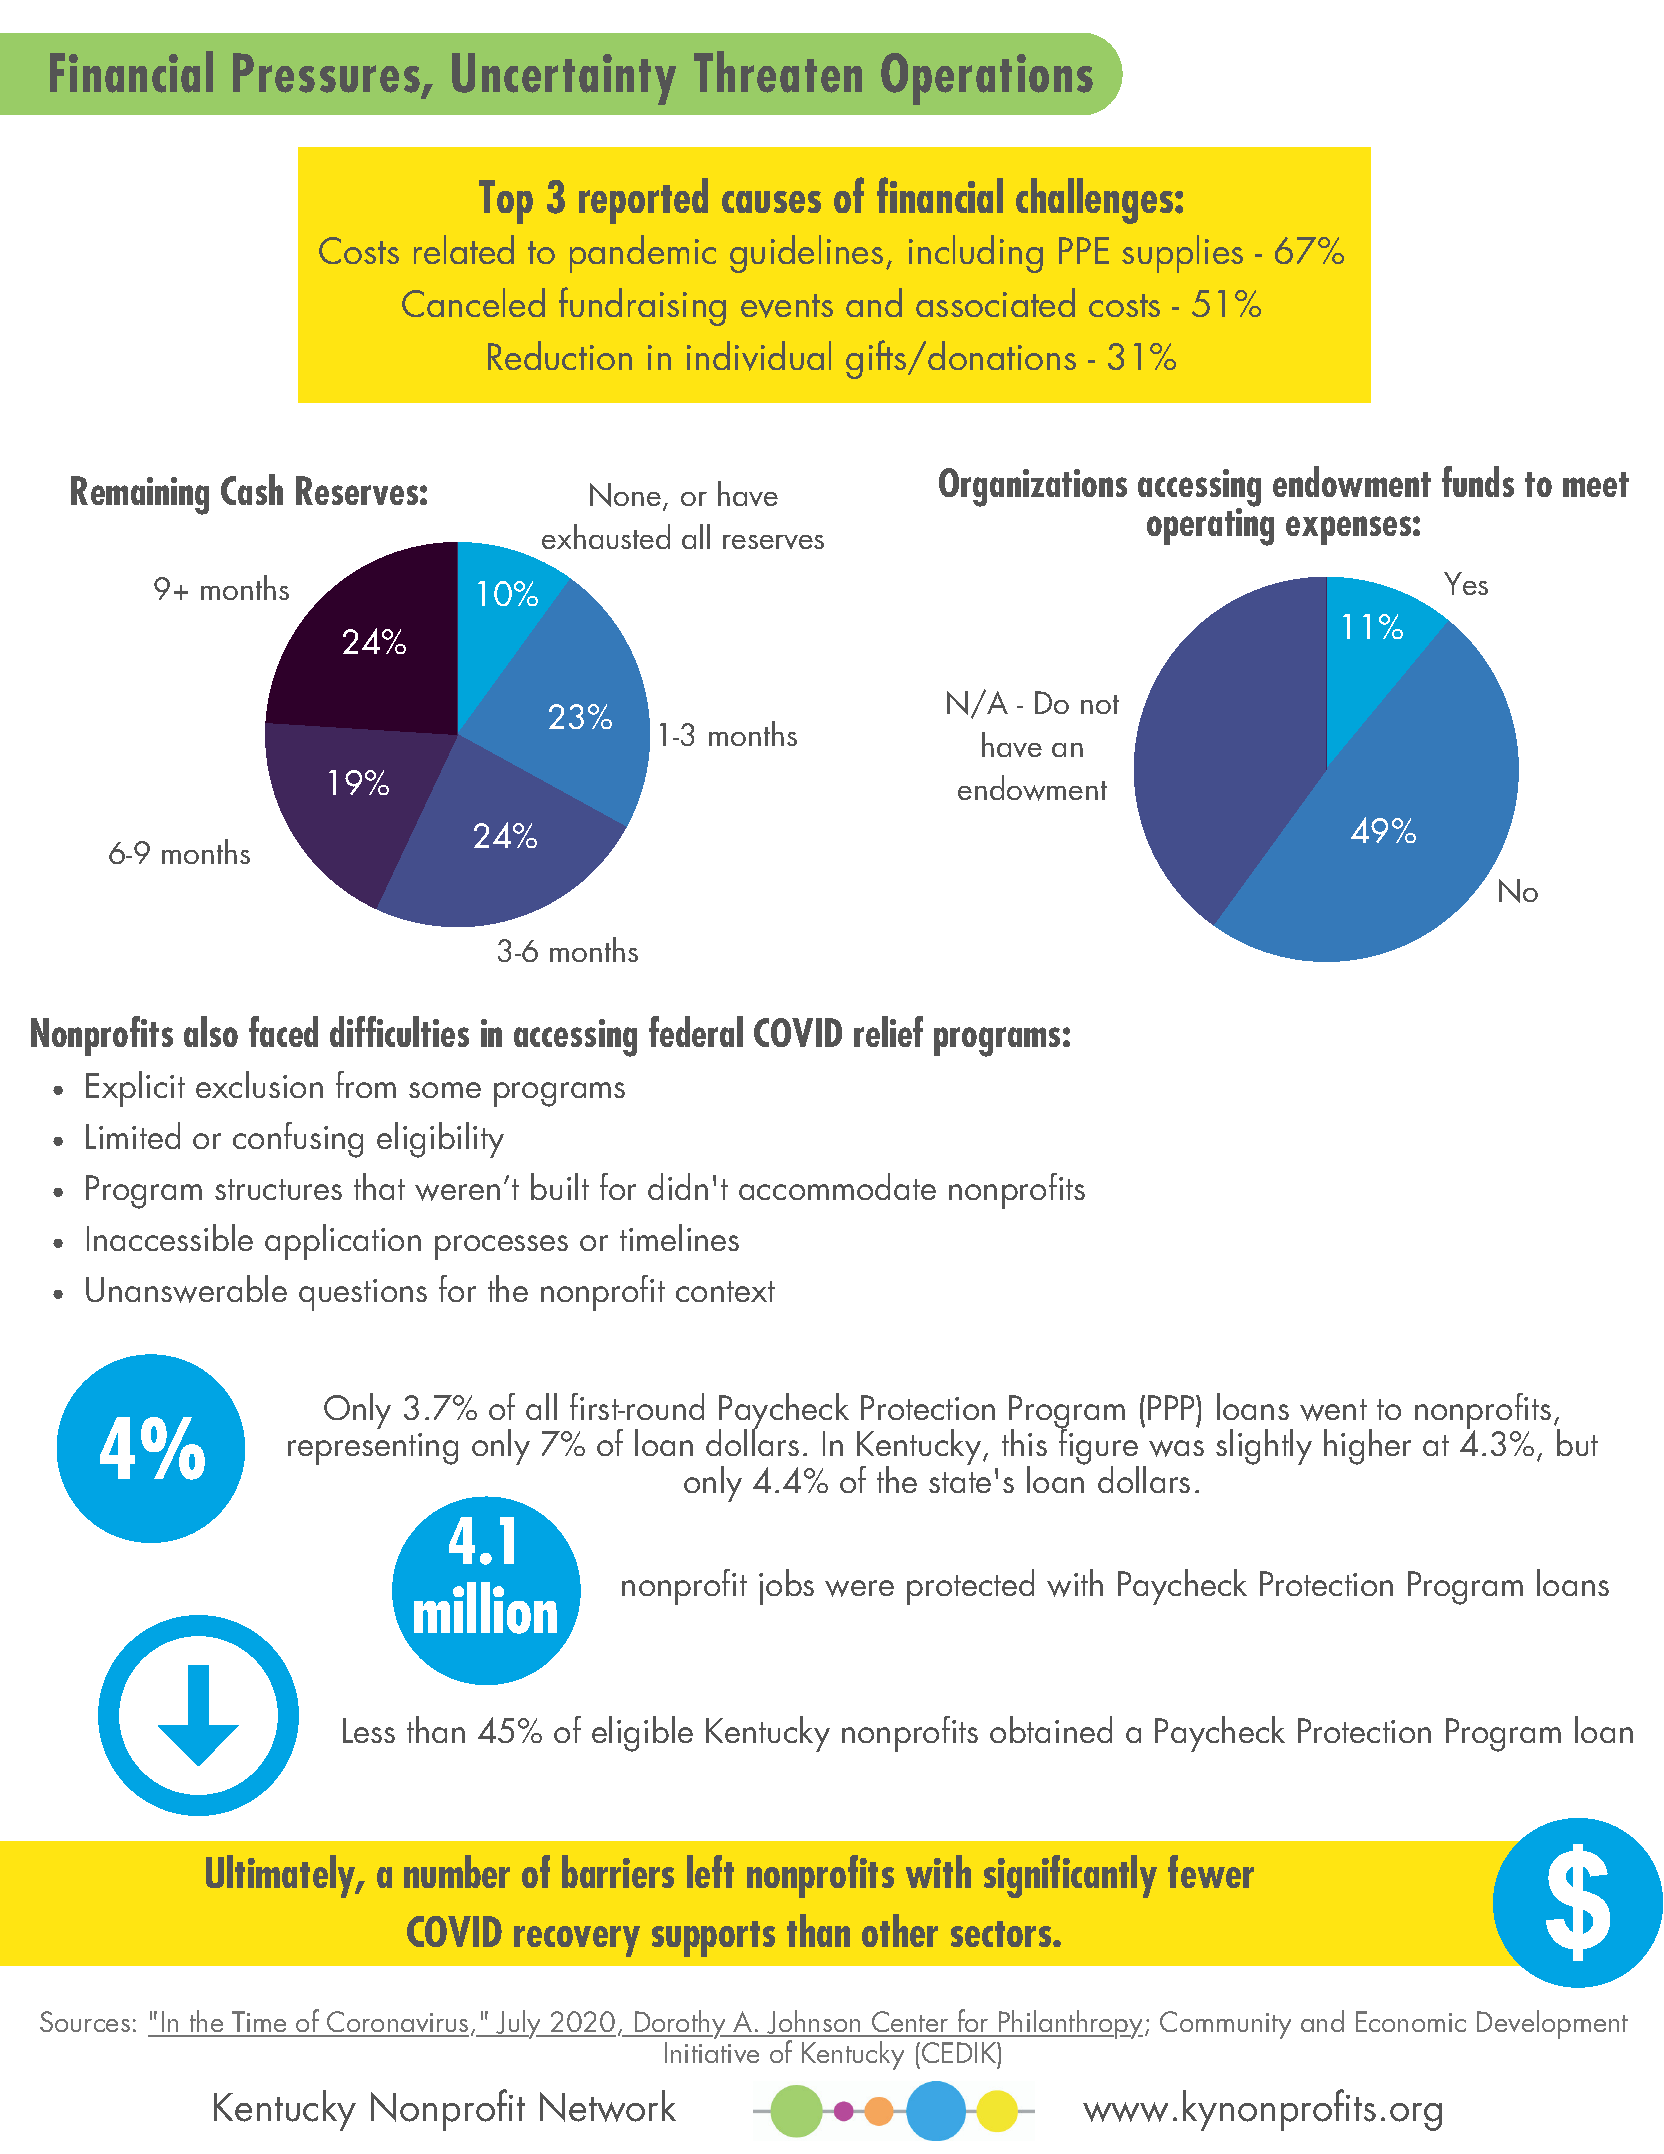 The height and width of the screenshot is (2154, 1664). What do you see at coordinates (373, 1449) in the screenshot?
I see `representing` at bounding box center [373, 1449].
